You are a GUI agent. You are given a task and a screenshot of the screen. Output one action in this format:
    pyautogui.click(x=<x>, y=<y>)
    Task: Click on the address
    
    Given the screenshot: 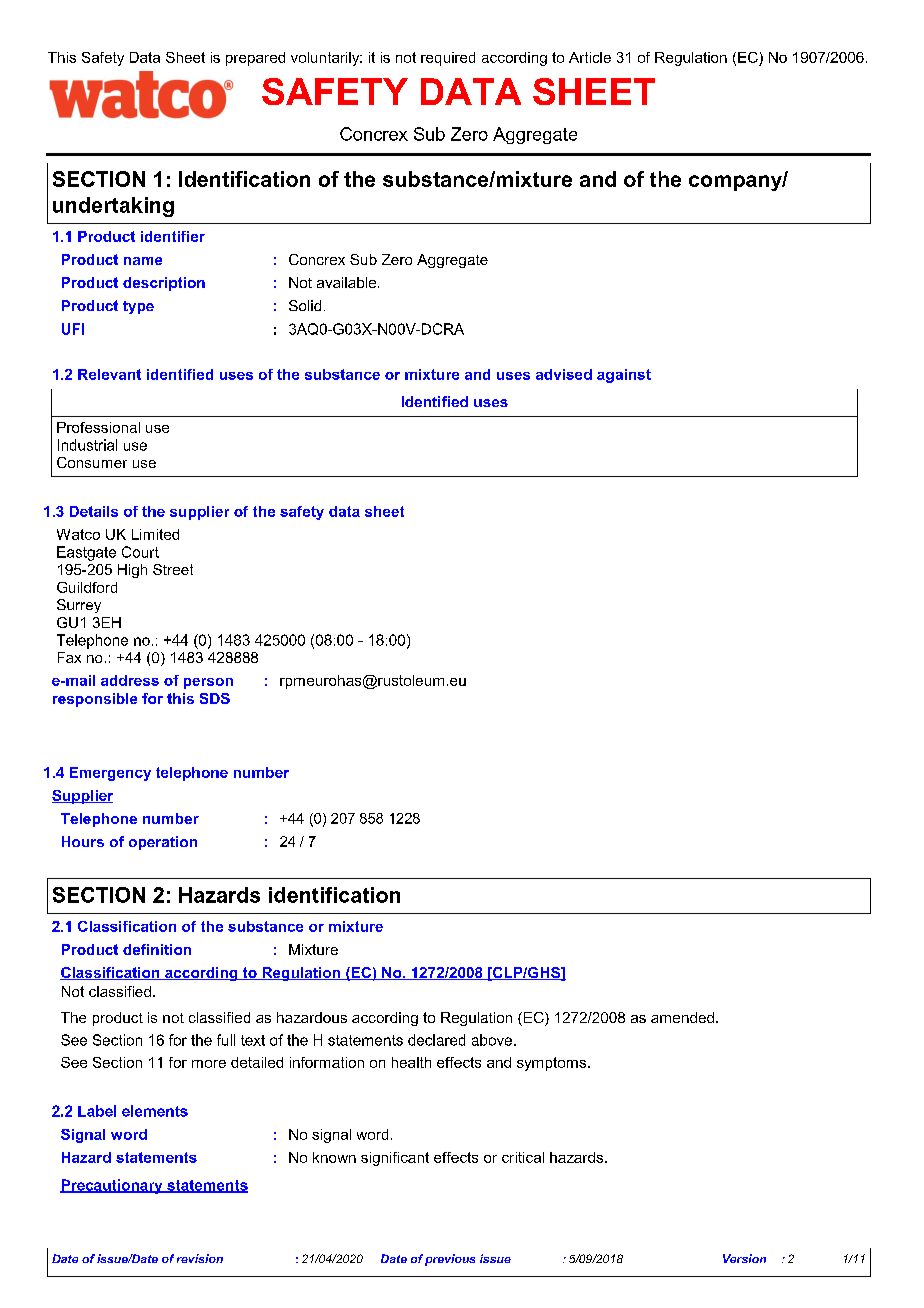 What is the action you would take?
    pyautogui.click(x=130, y=680)
